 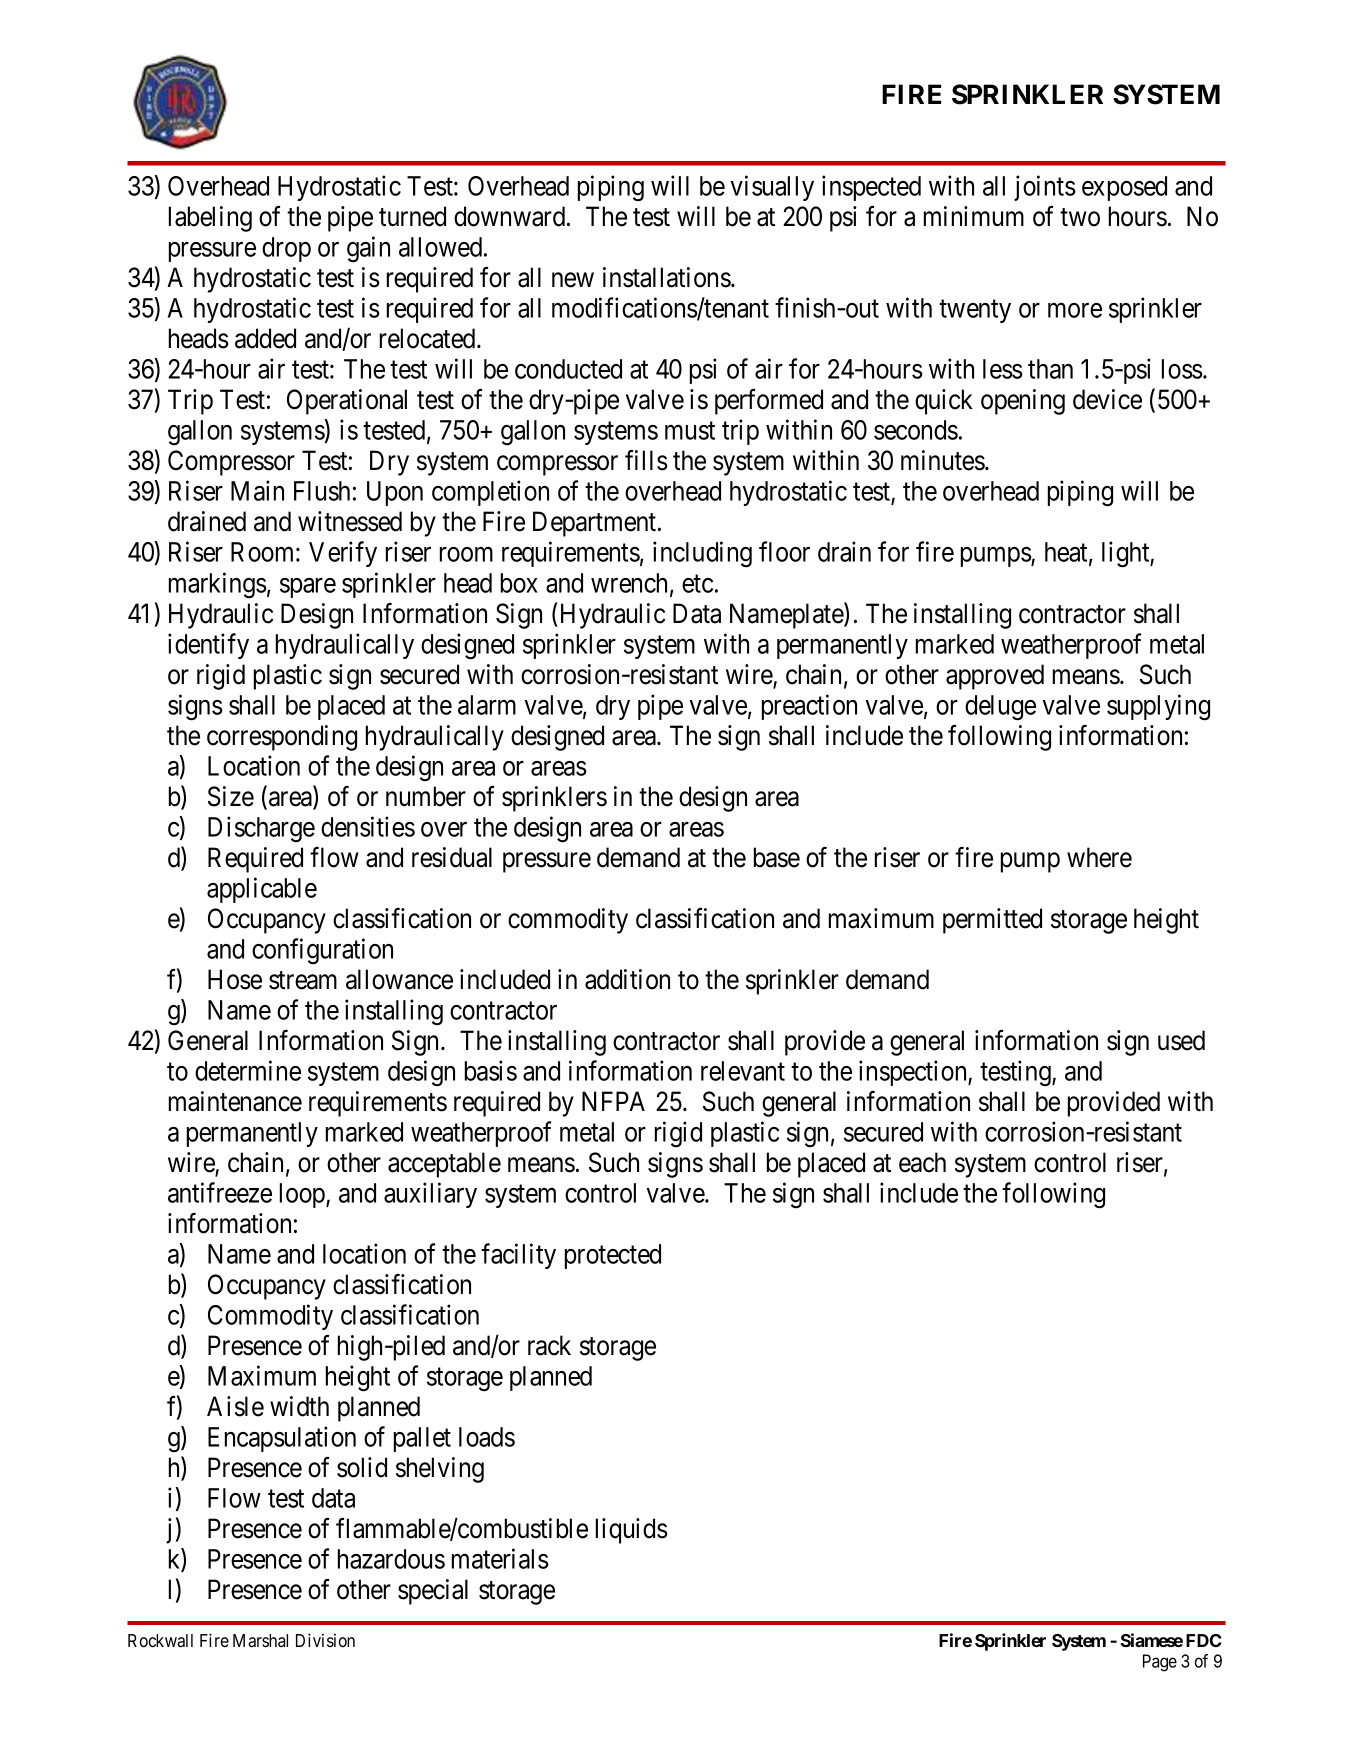 What do you see at coordinates (992, 921) in the screenshot?
I see `permitted` at bounding box center [992, 921].
